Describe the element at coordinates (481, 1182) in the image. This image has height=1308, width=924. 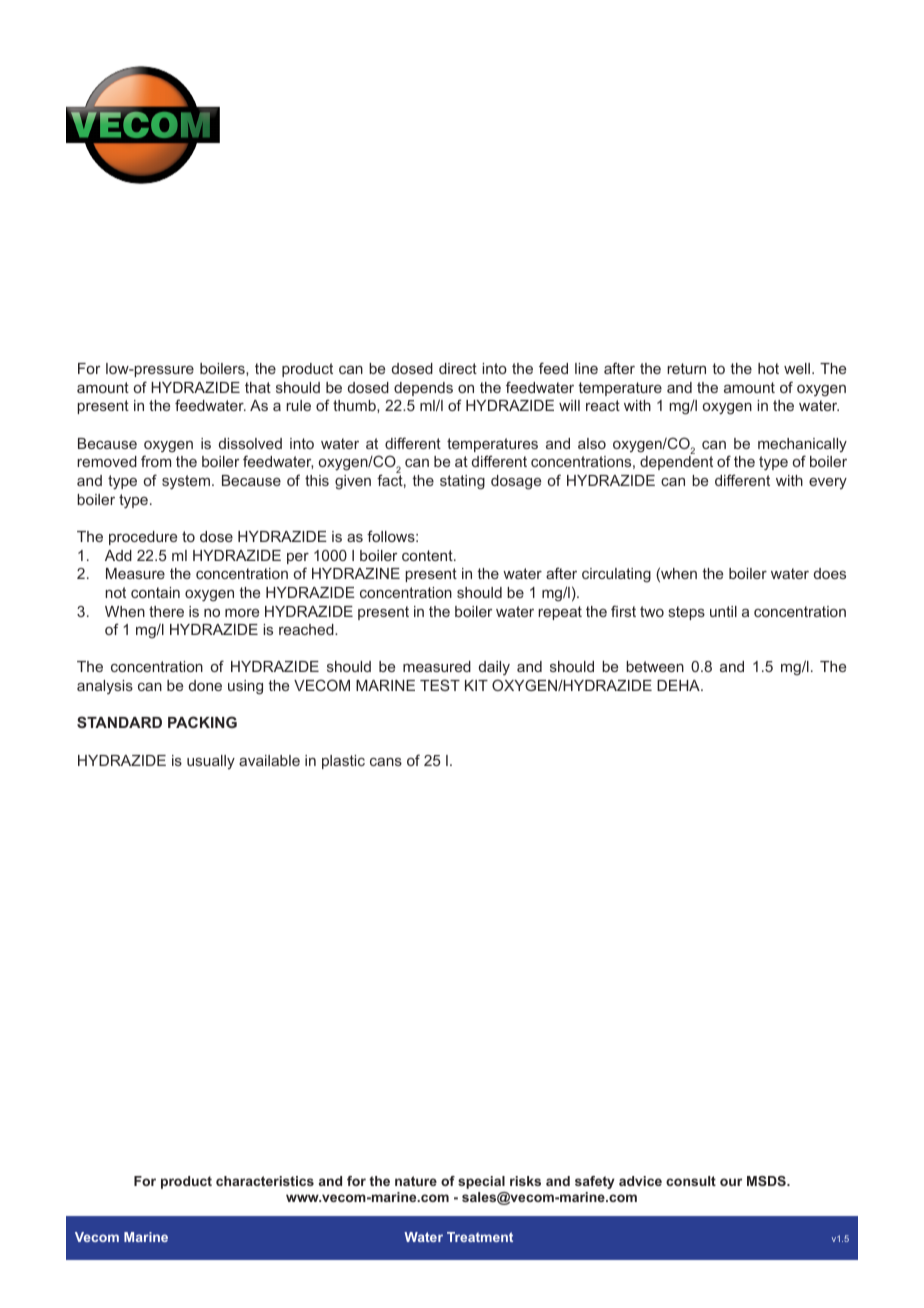
I see `special` at that location.
